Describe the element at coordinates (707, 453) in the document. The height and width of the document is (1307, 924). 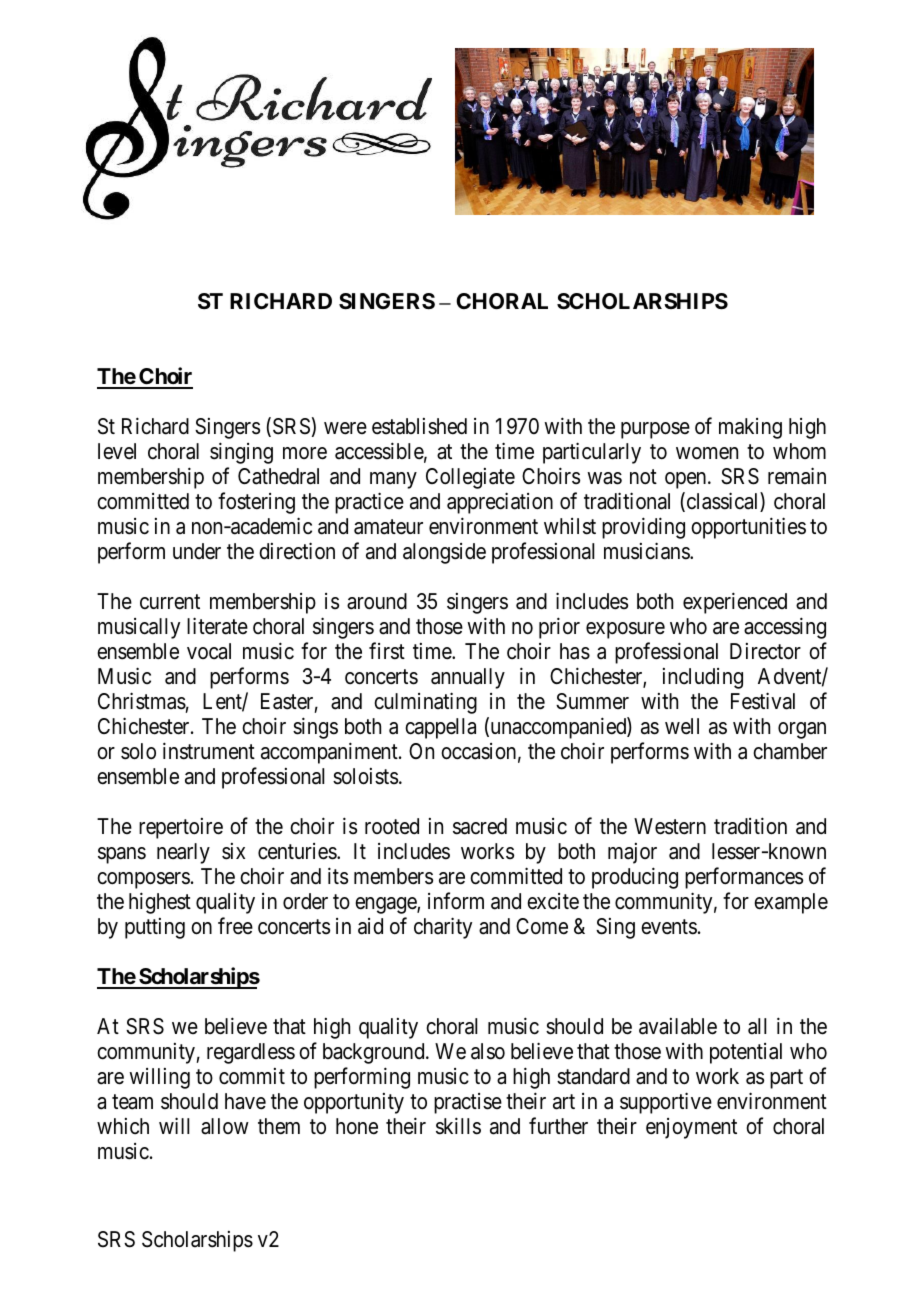
I see `women` at that location.
